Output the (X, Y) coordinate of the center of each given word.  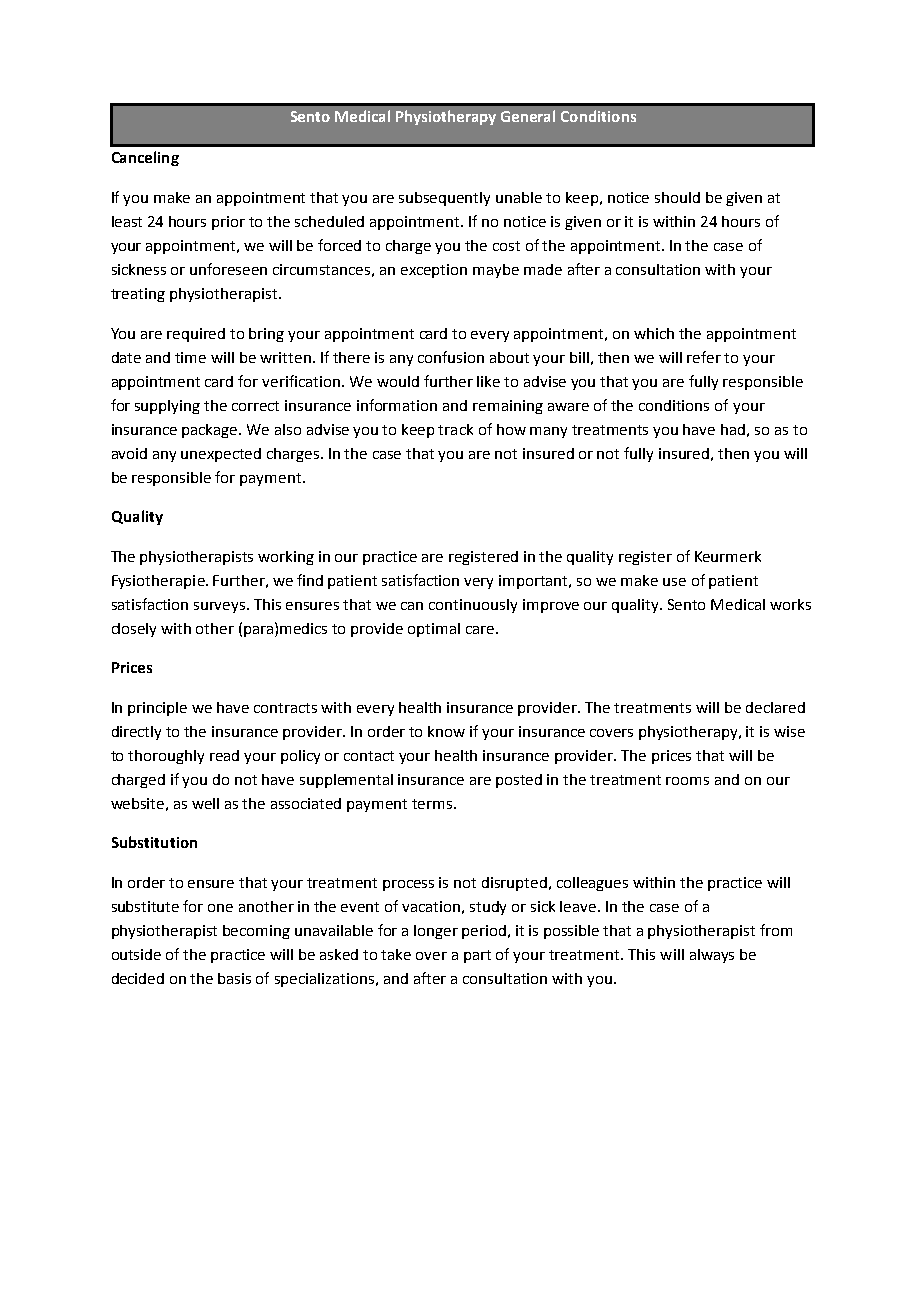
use (674, 582)
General (528, 116)
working (286, 558)
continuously (473, 606)
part (477, 956)
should (677, 197)
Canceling (145, 158)
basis (234, 978)
